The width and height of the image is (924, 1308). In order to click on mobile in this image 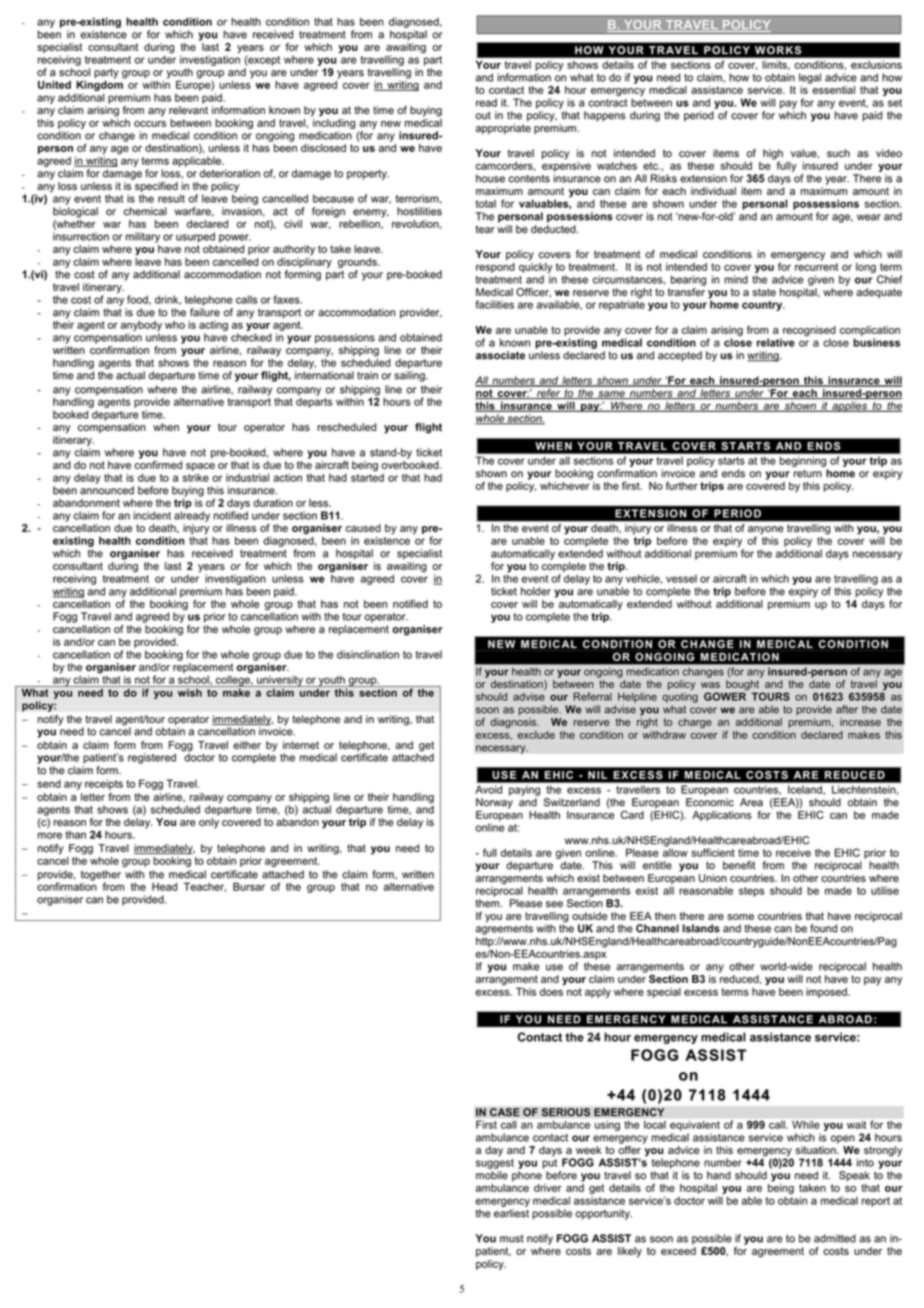, I will do `click(492, 1175)`.
